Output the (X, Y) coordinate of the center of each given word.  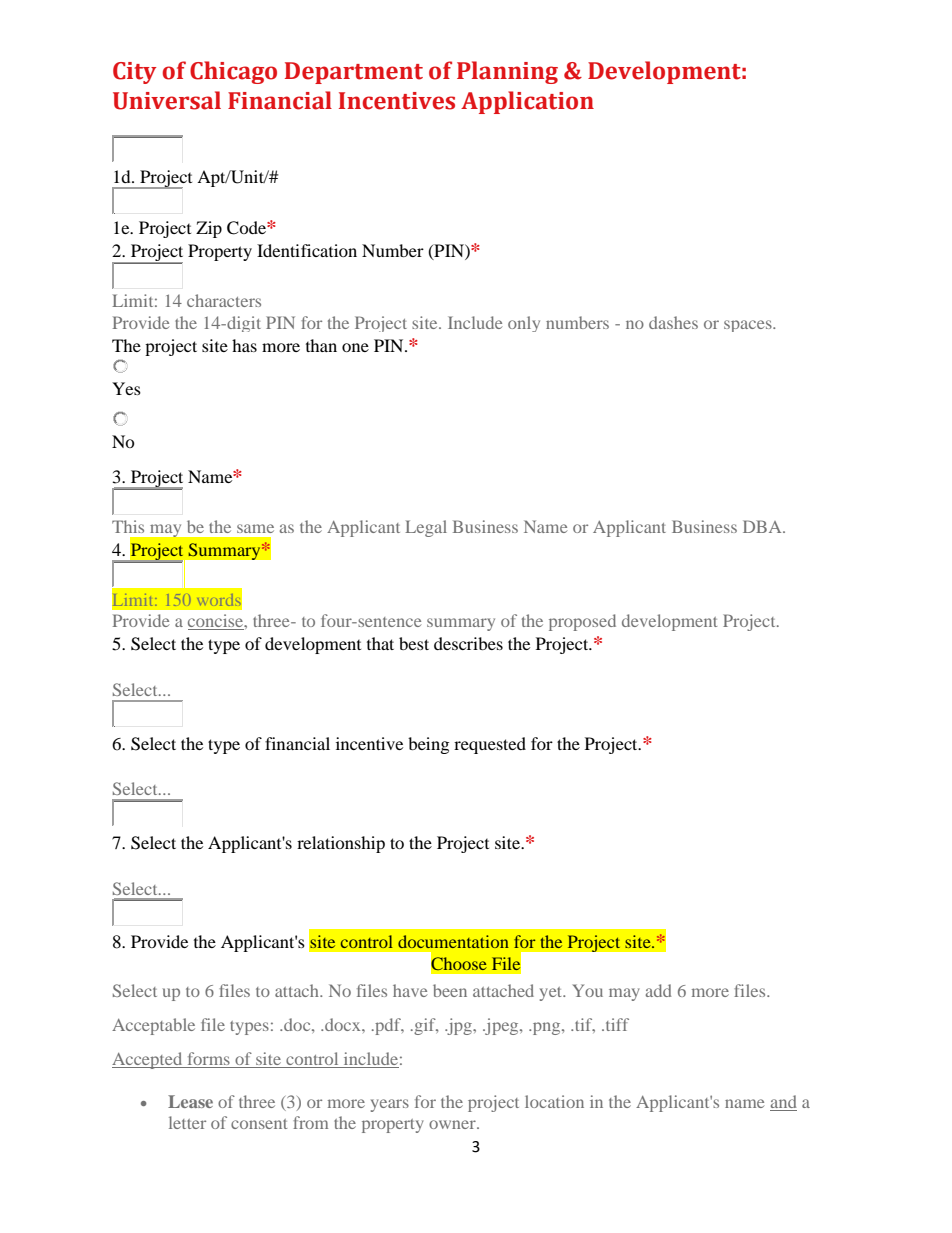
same (255, 528)
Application (527, 102)
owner (453, 1124)
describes (468, 643)
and (783, 1101)
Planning (507, 72)
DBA (763, 526)
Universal (167, 100)
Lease (190, 1101)
